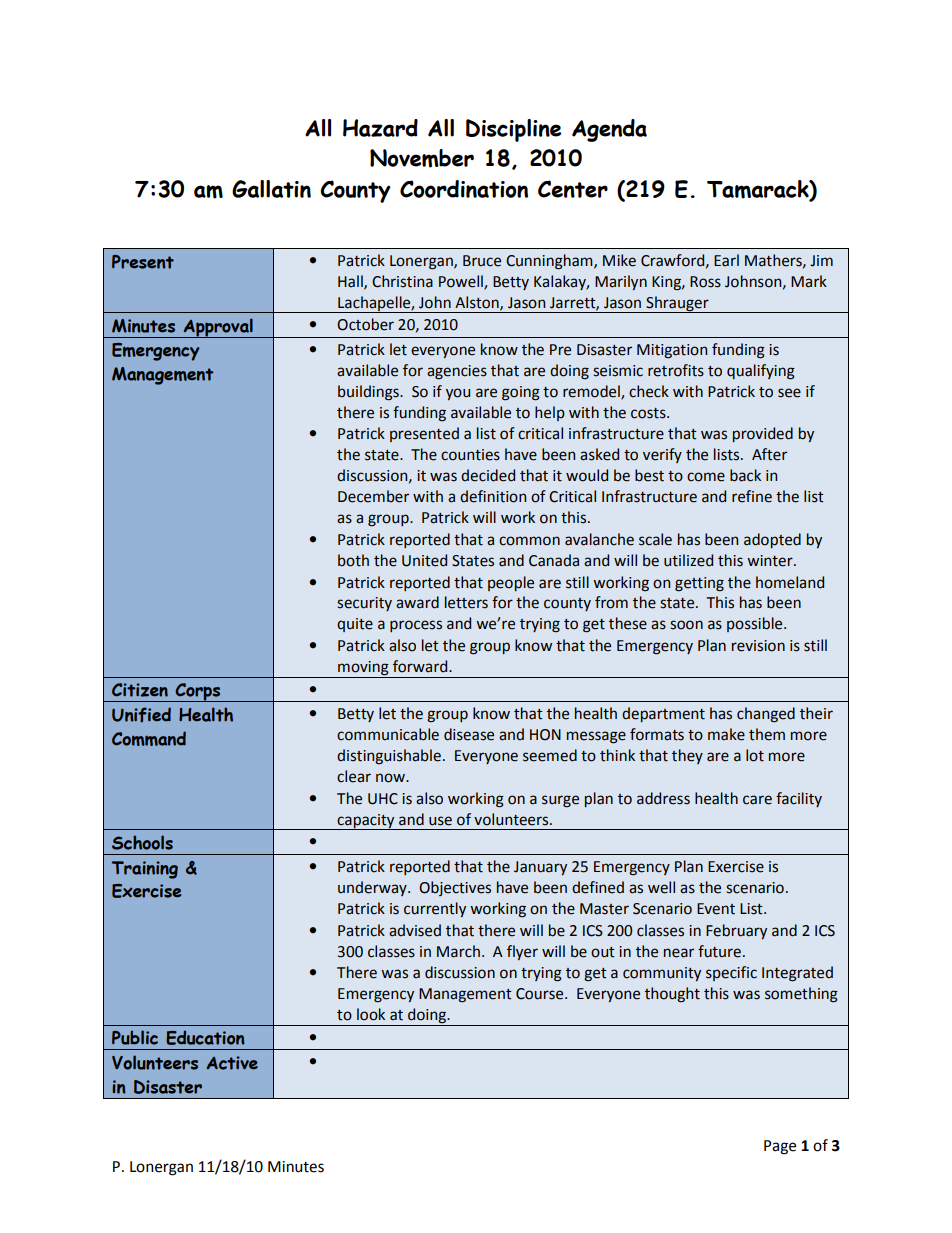 Image resolution: width=952 pixels, height=1233 pixels. I want to click on Agenda, so click(609, 130).
